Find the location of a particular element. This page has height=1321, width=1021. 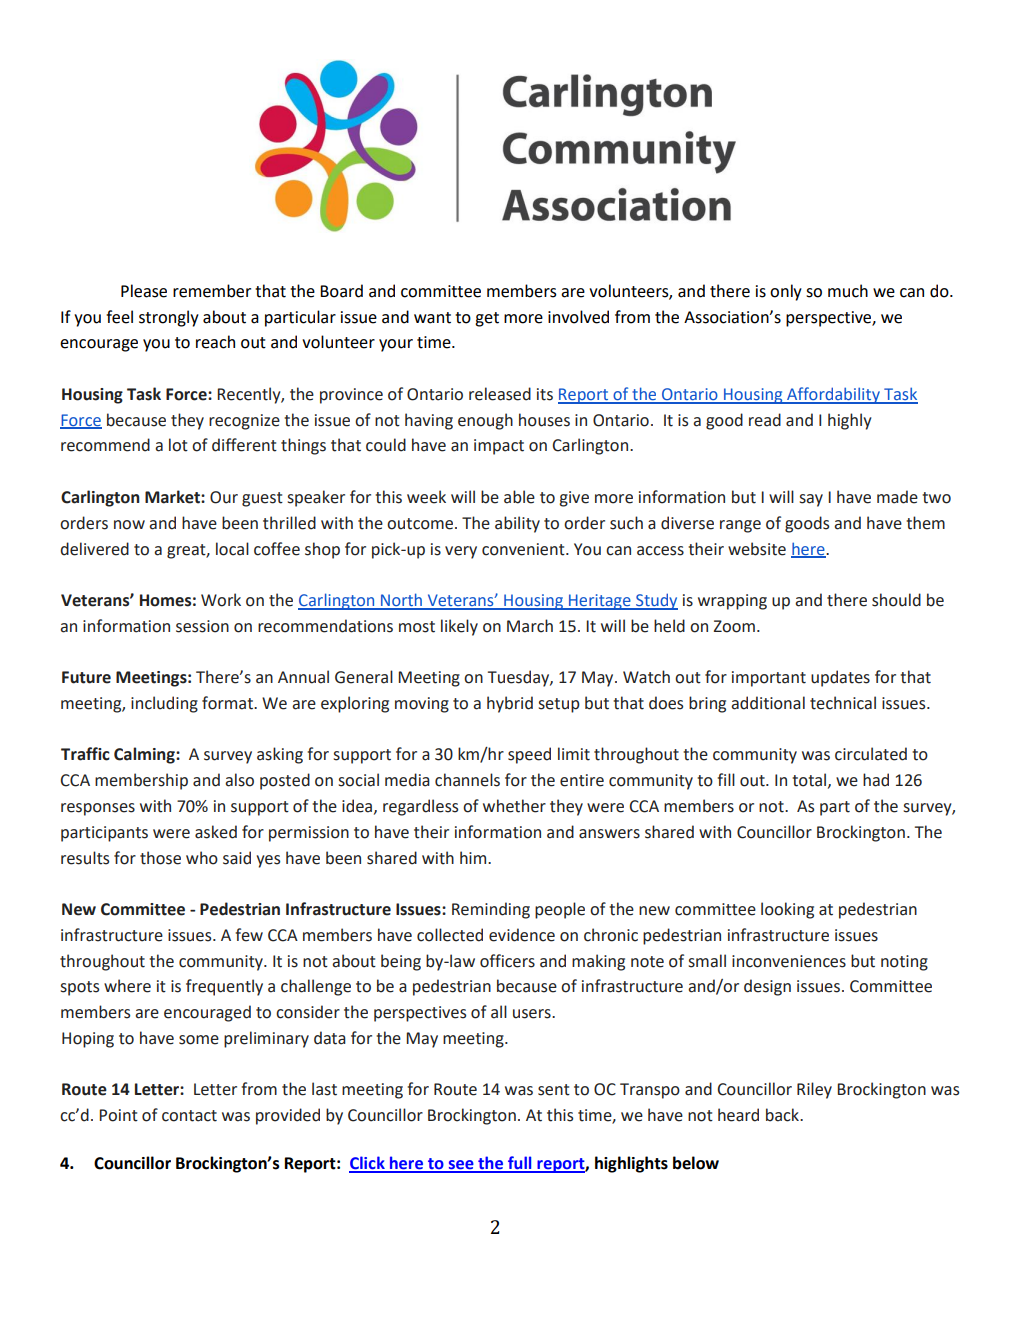

much is located at coordinates (848, 291).
